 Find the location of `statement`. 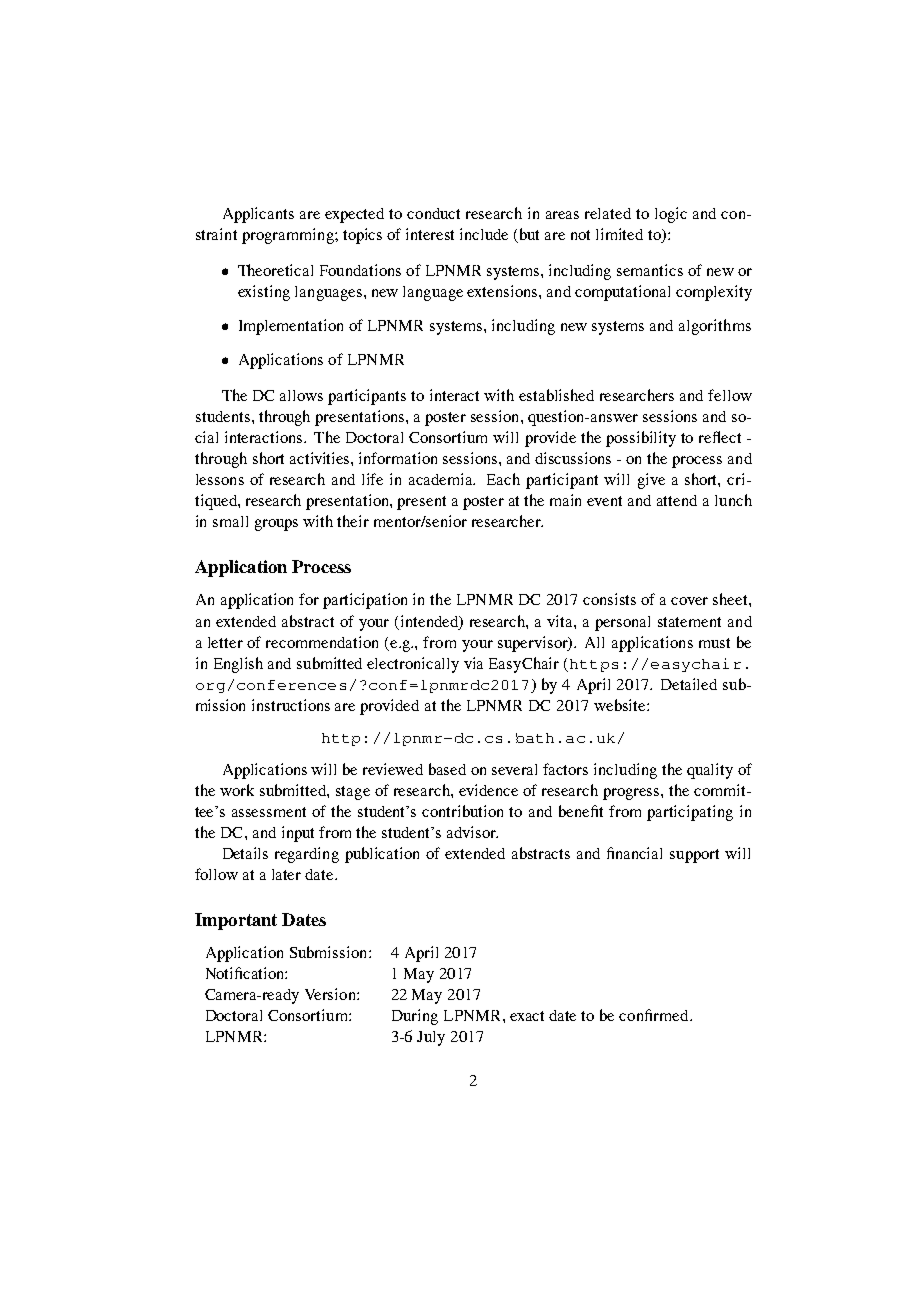

statement is located at coordinates (689, 622).
